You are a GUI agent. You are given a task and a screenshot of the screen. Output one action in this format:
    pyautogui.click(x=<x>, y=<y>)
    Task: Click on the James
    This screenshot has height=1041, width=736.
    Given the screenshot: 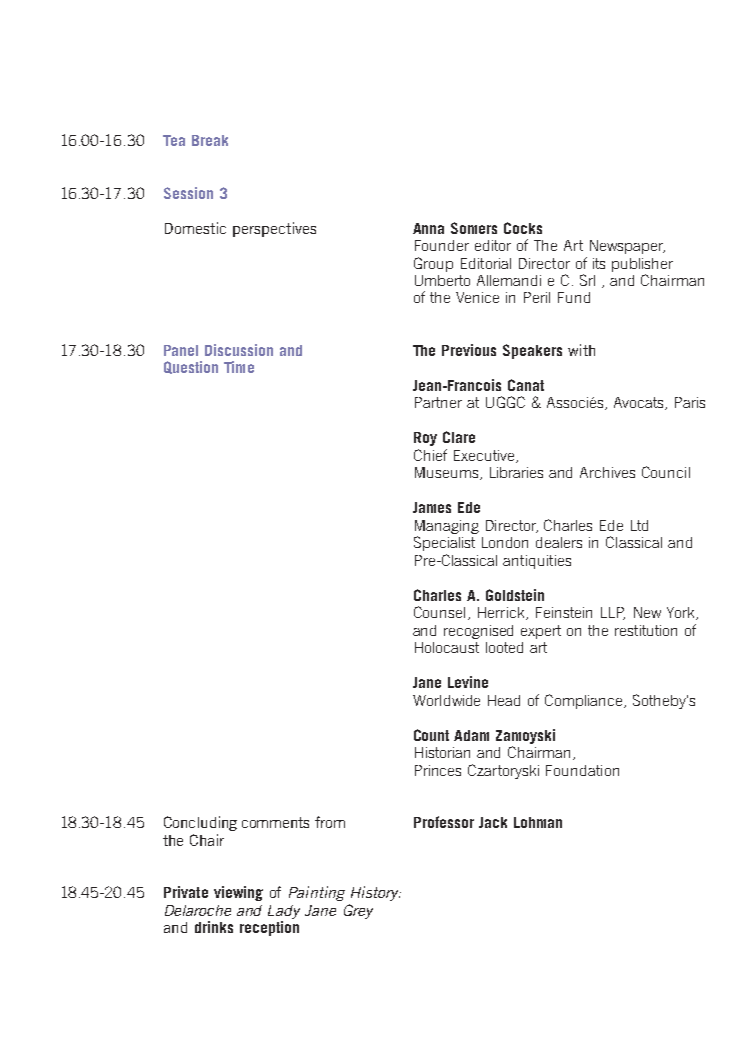 What is the action you would take?
    pyautogui.click(x=432, y=507)
